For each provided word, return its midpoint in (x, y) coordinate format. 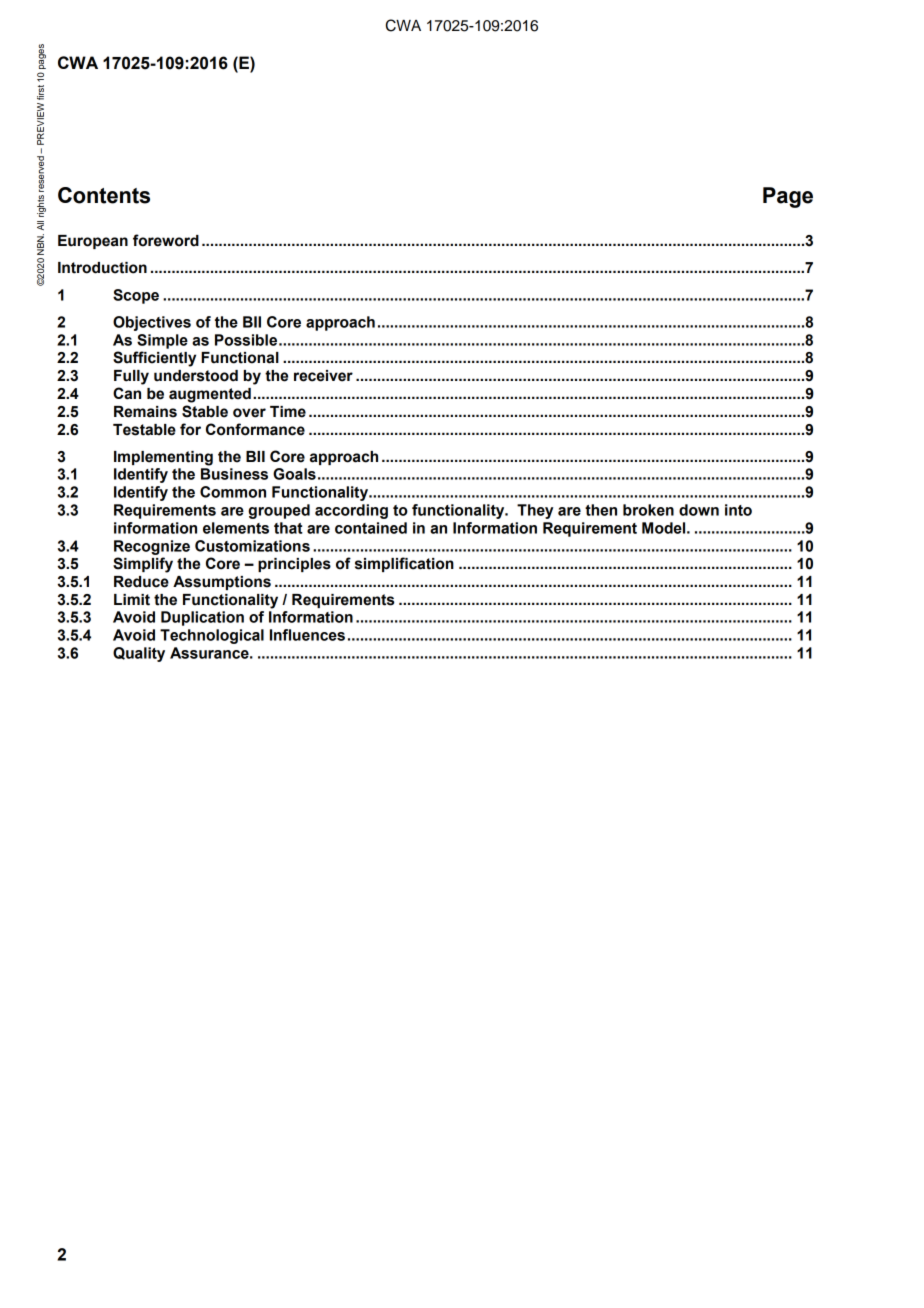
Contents (104, 195)
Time (288, 412)
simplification (404, 564)
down (699, 510)
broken (648, 510)
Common (233, 492)
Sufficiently (154, 359)
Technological (212, 636)
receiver (323, 376)
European (93, 242)
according (351, 511)
